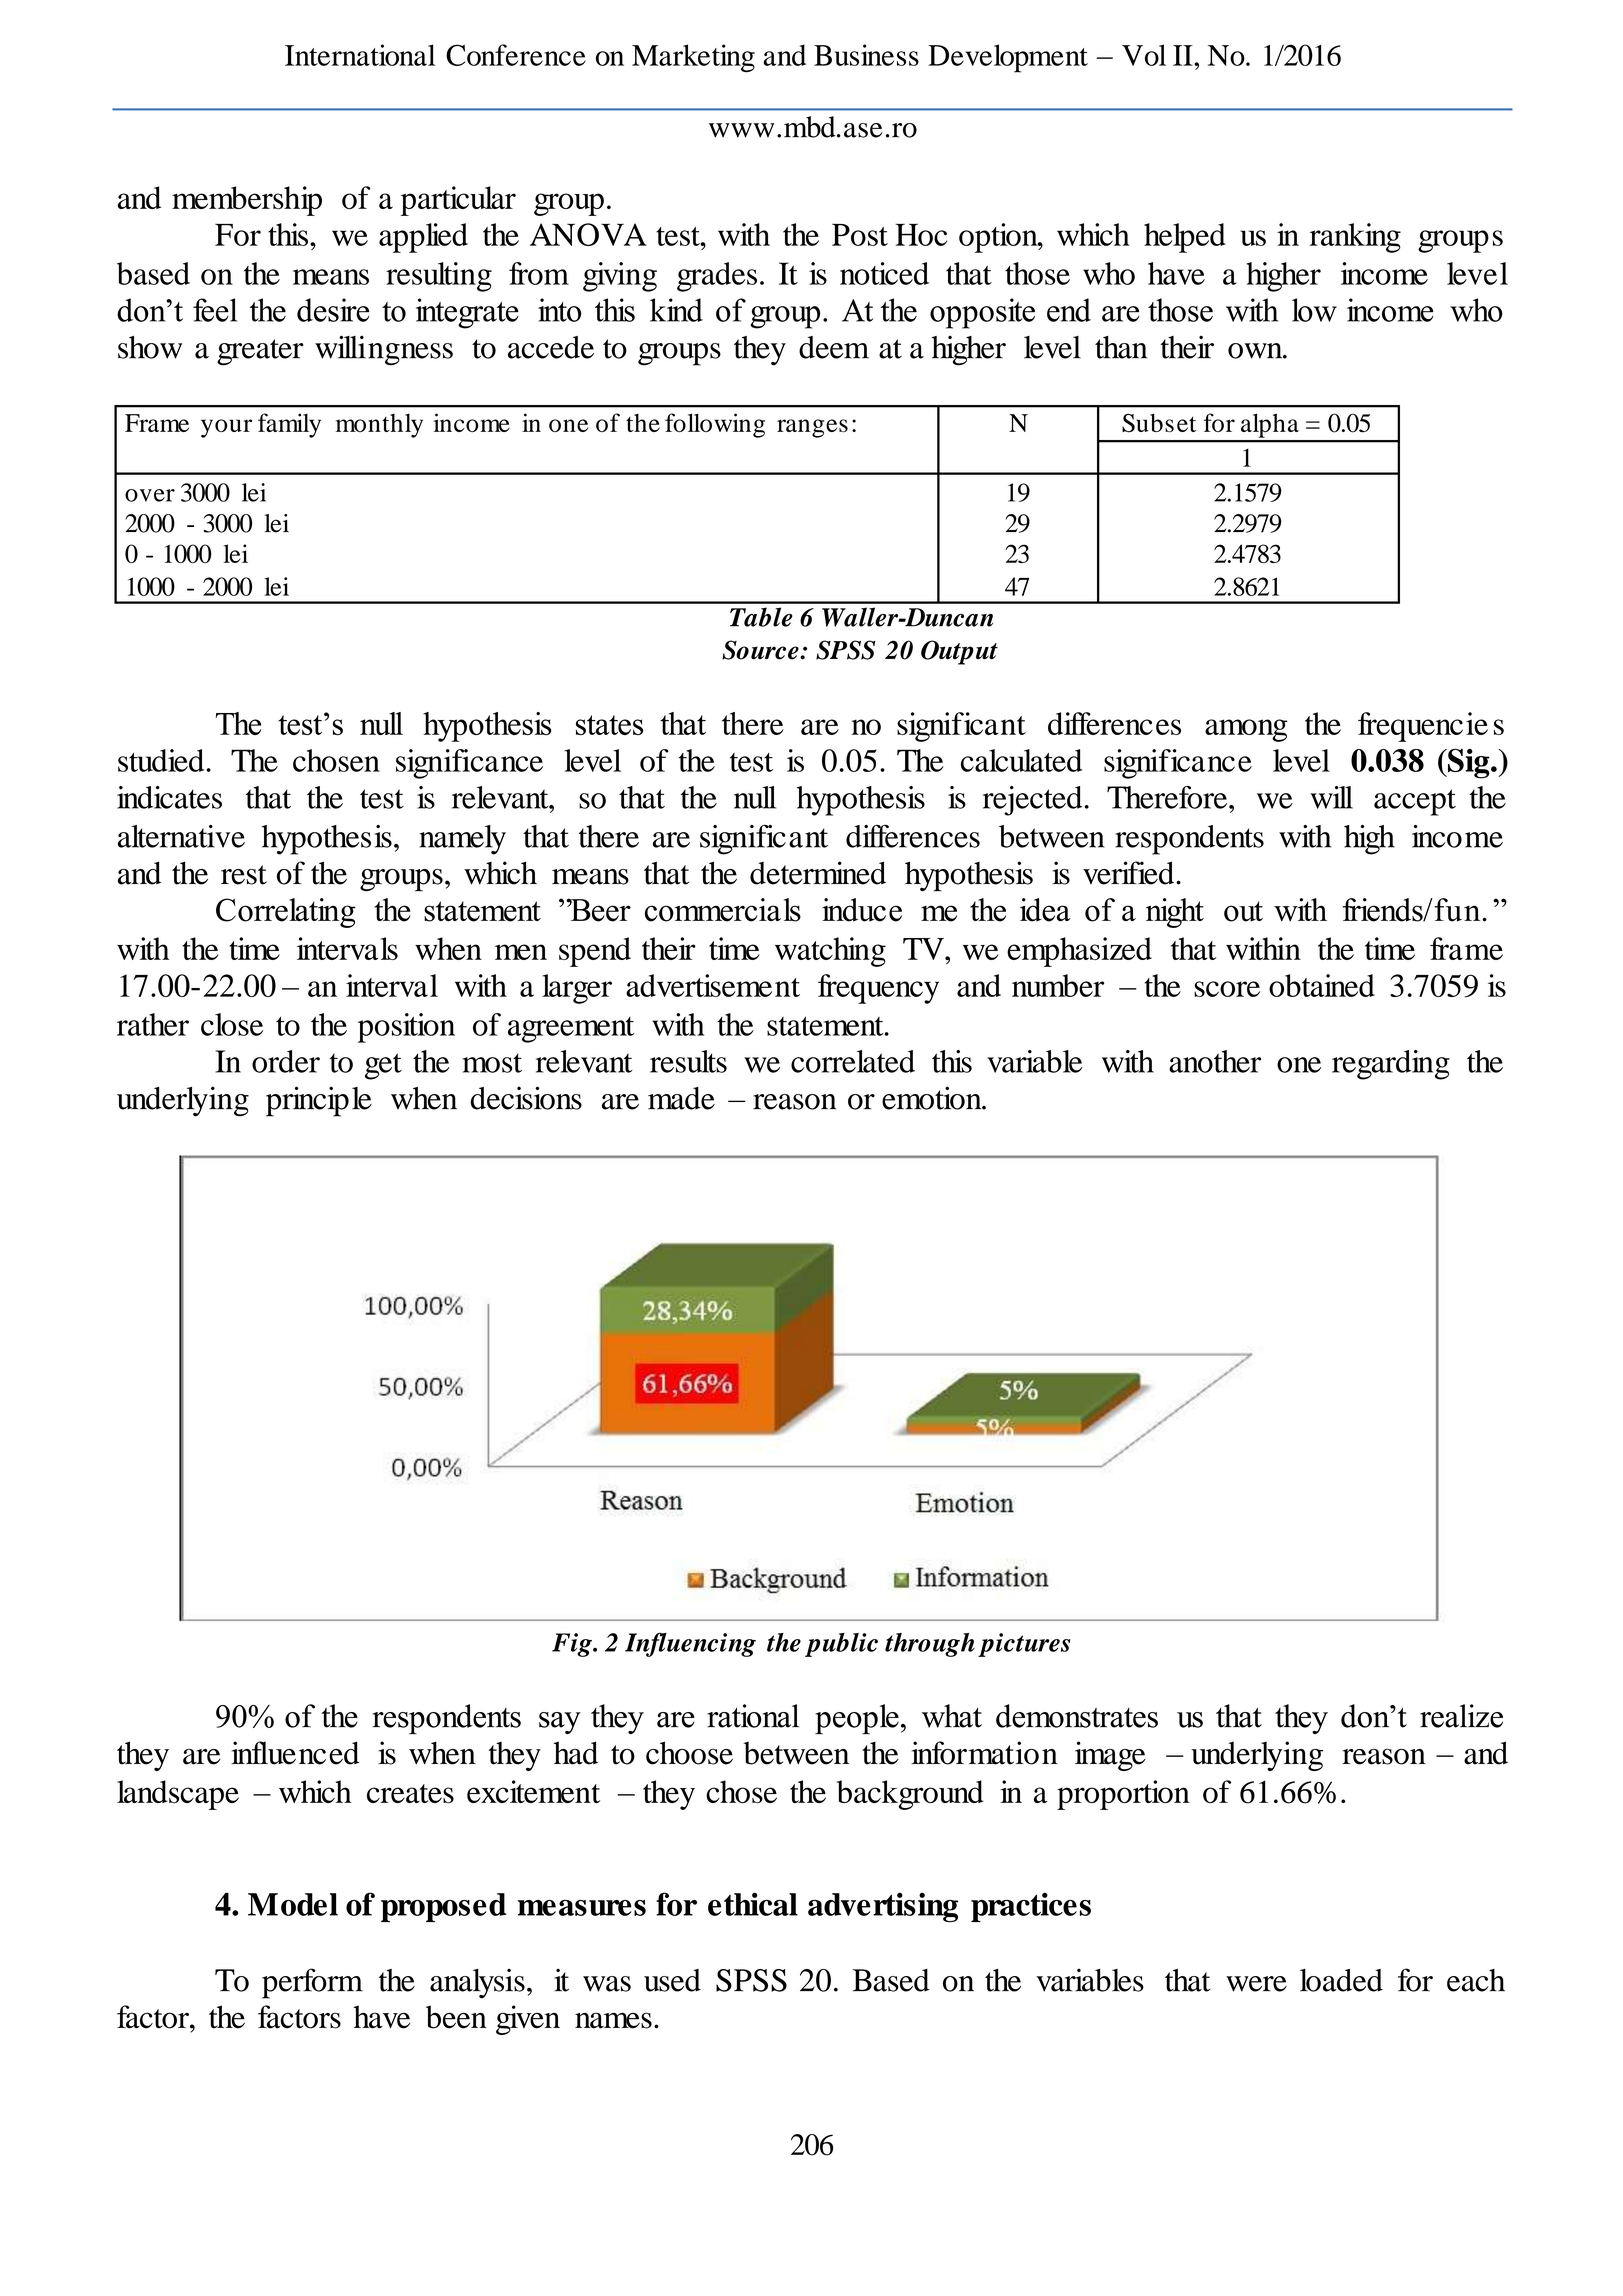 Image resolution: width=1623 pixels, height=2296 pixels. I want to click on regarding, so click(1391, 1065).
